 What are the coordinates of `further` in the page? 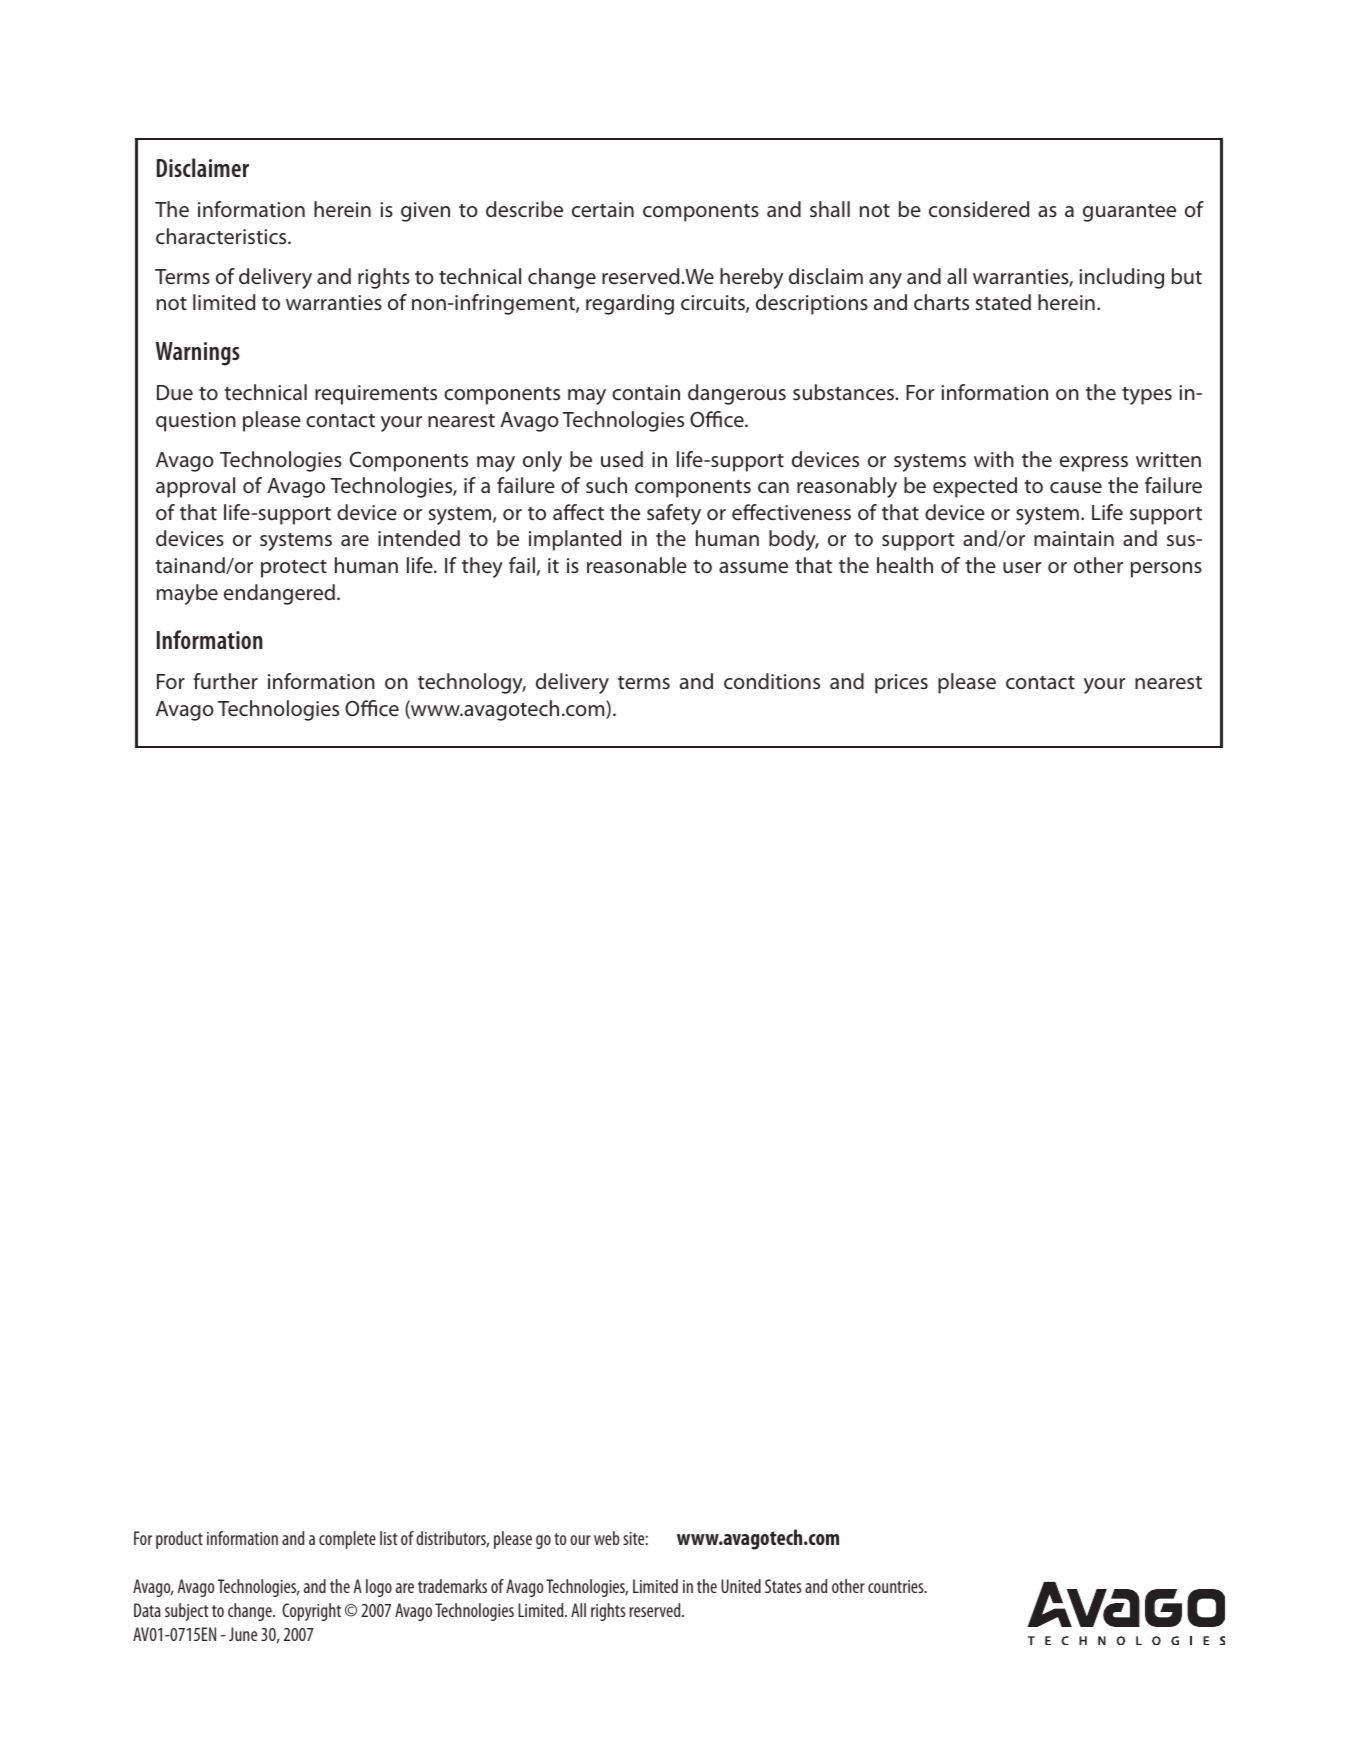 It's located at (225, 681).
